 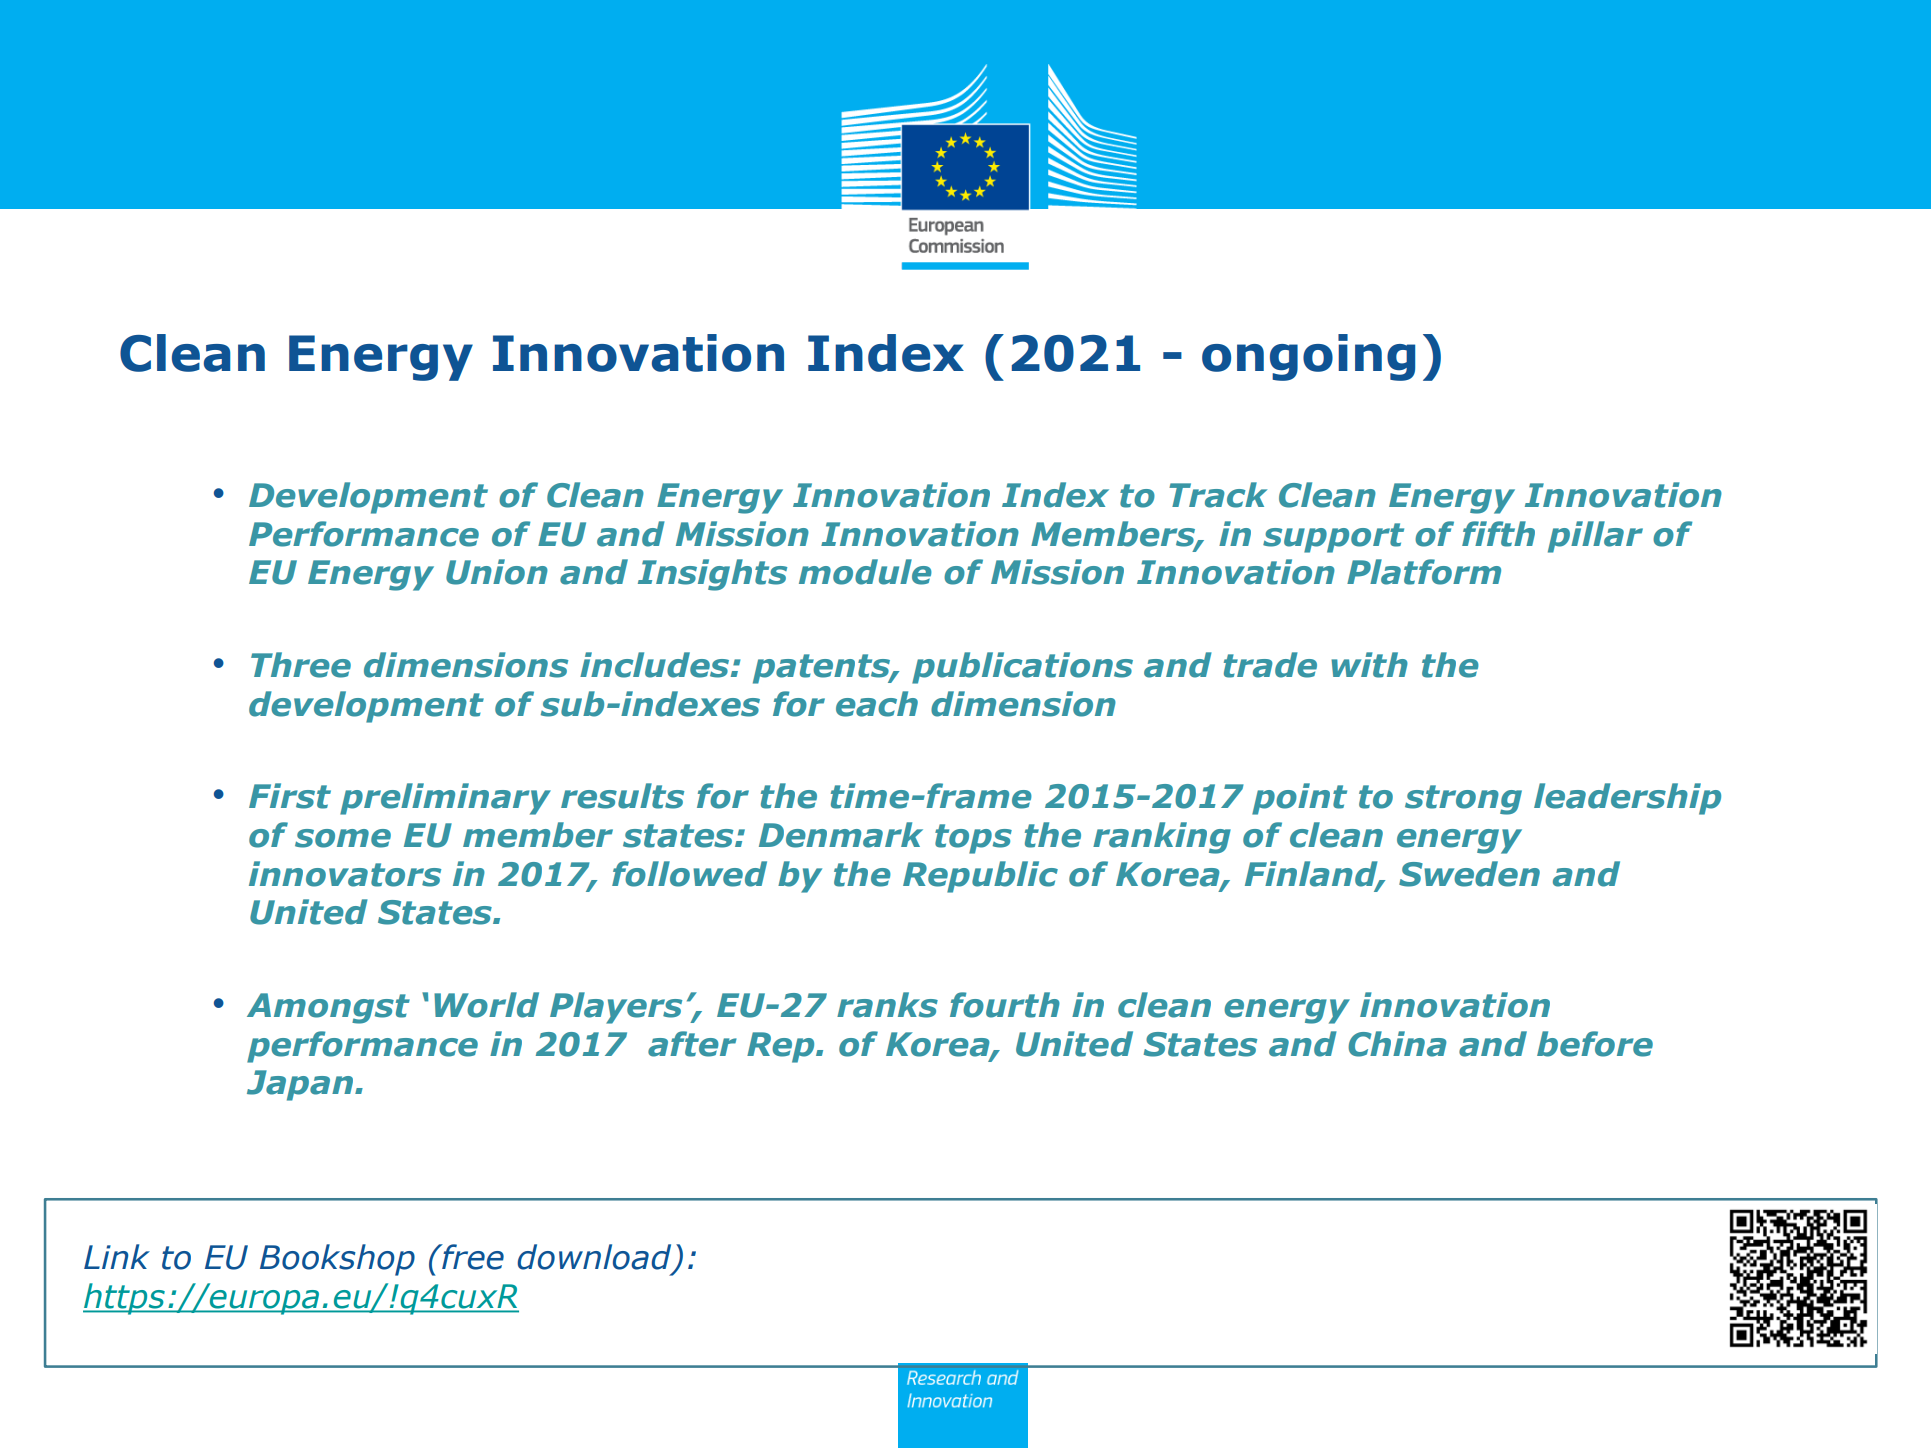 What do you see at coordinates (301, 665) in the document?
I see `Three` at bounding box center [301, 665].
